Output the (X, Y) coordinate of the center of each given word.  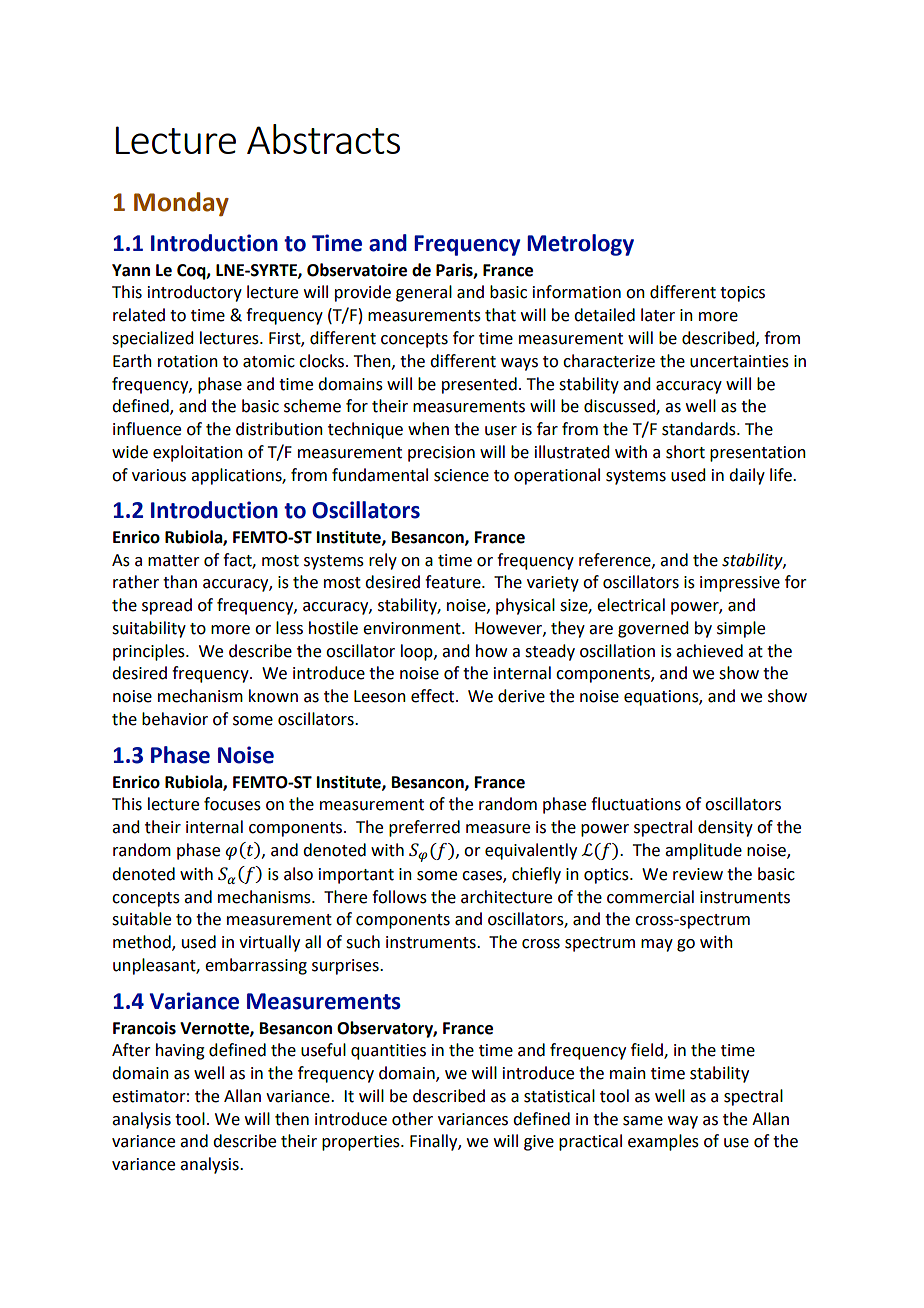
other (412, 1119)
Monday (181, 204)
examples (663, 1142)
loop (418, 652)
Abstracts (323, 139)
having (180, 1051)
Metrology (580, 245)
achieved (709, 651)
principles (150, 652)
